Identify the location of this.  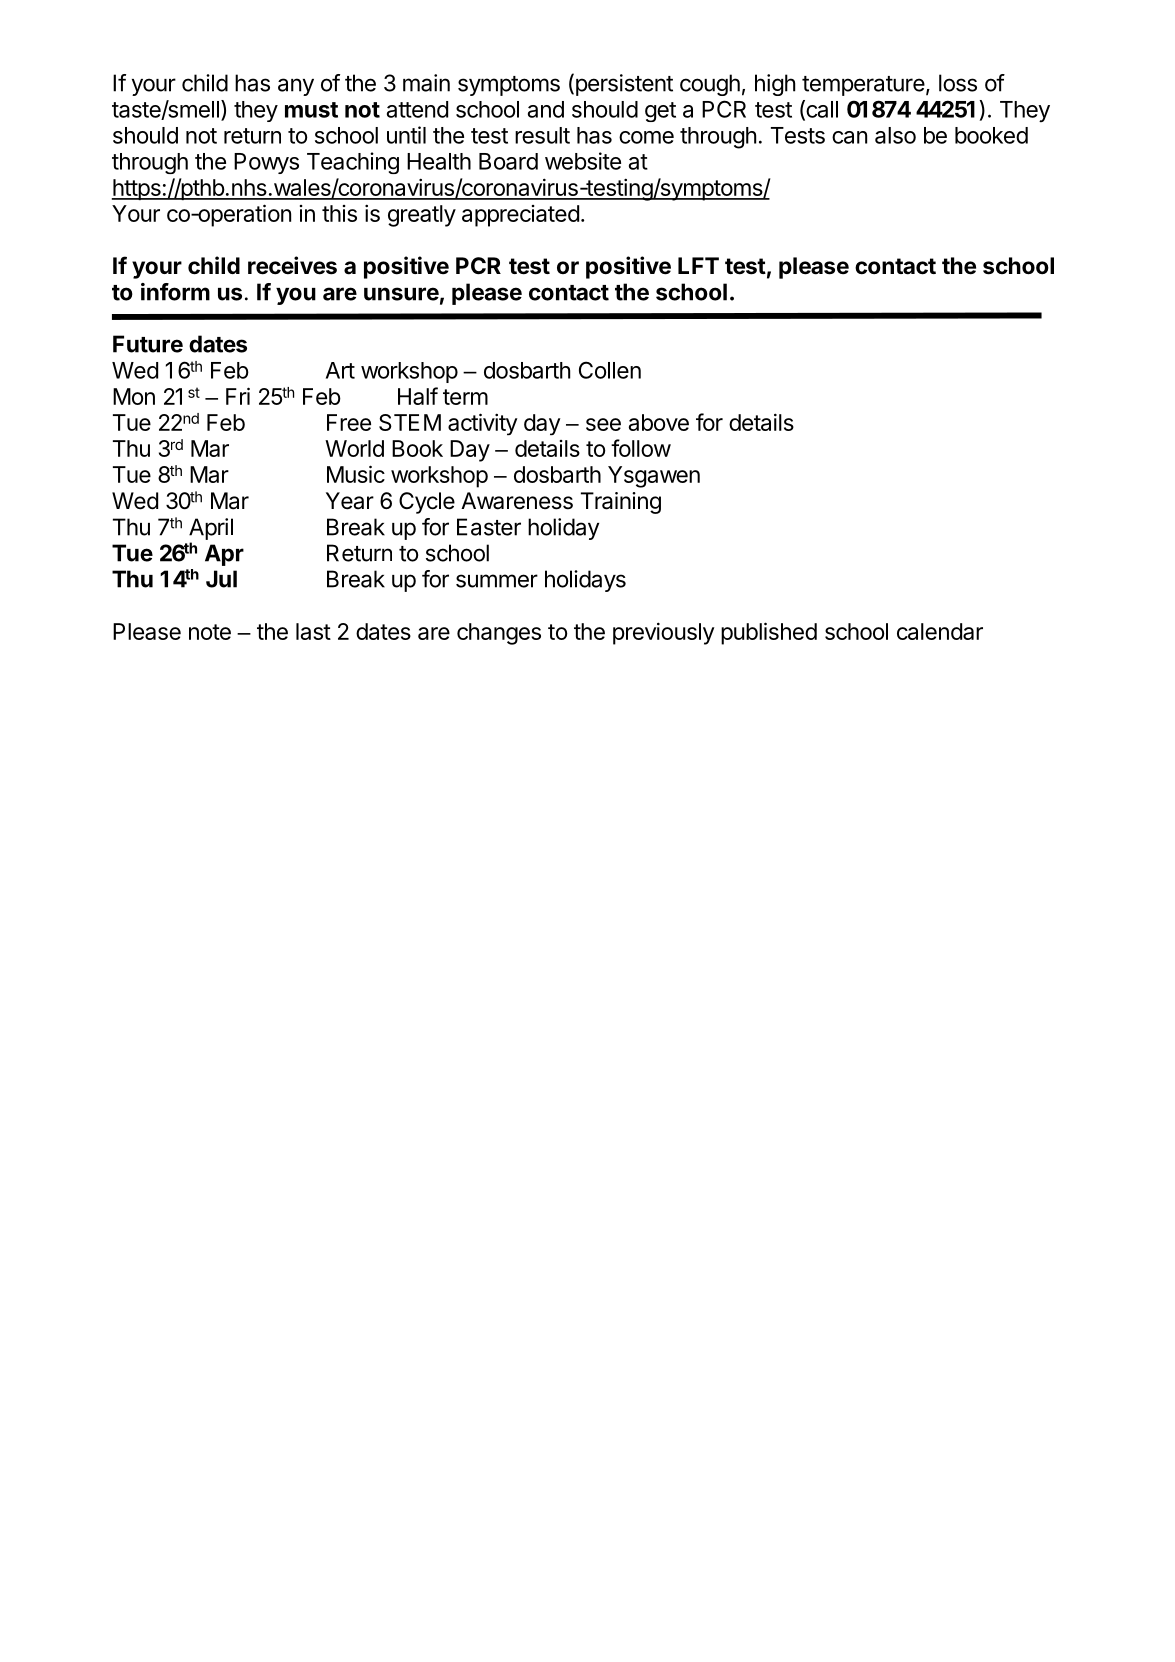
(339, 213).
